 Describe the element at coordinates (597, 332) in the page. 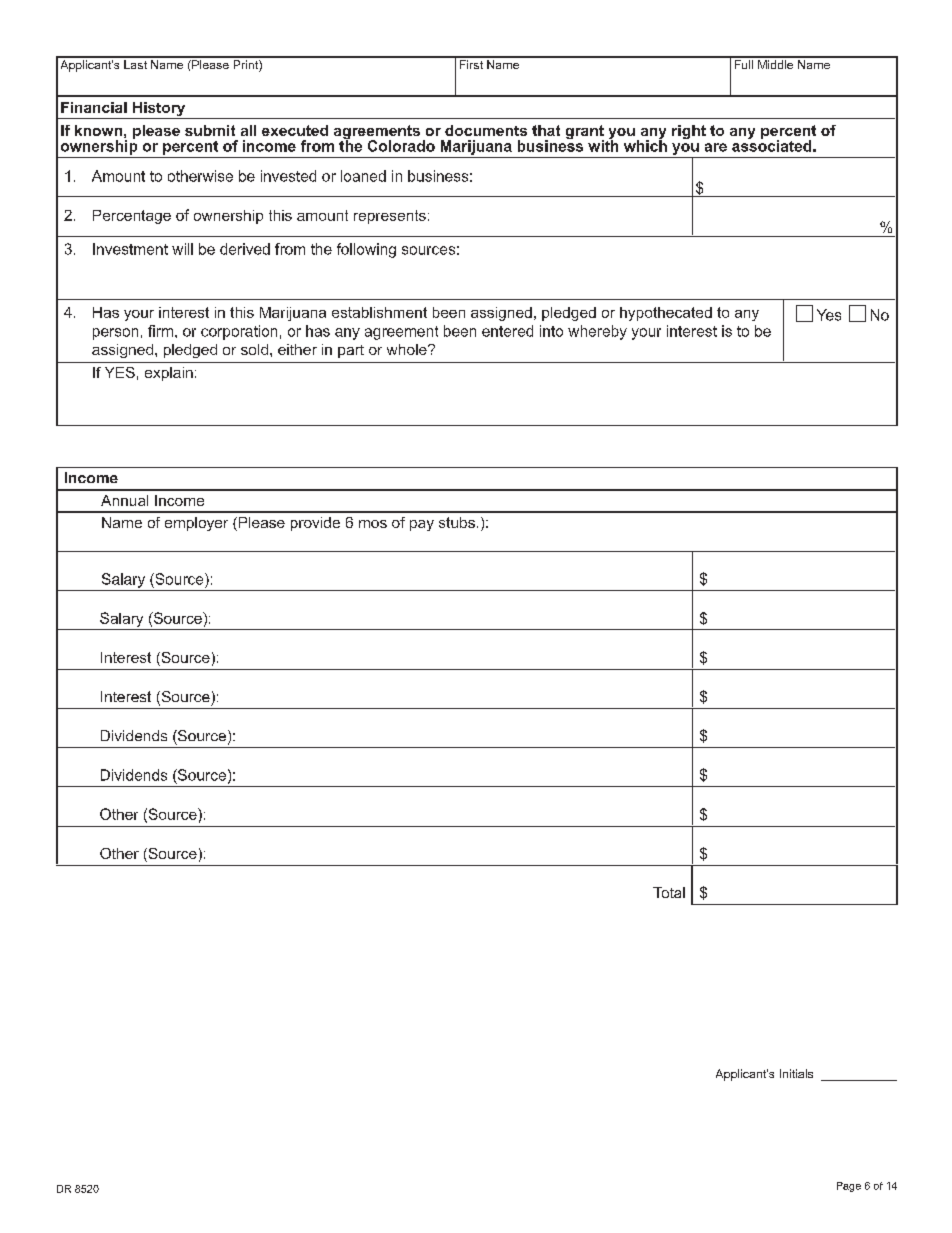

I see `whereby` at that location.
